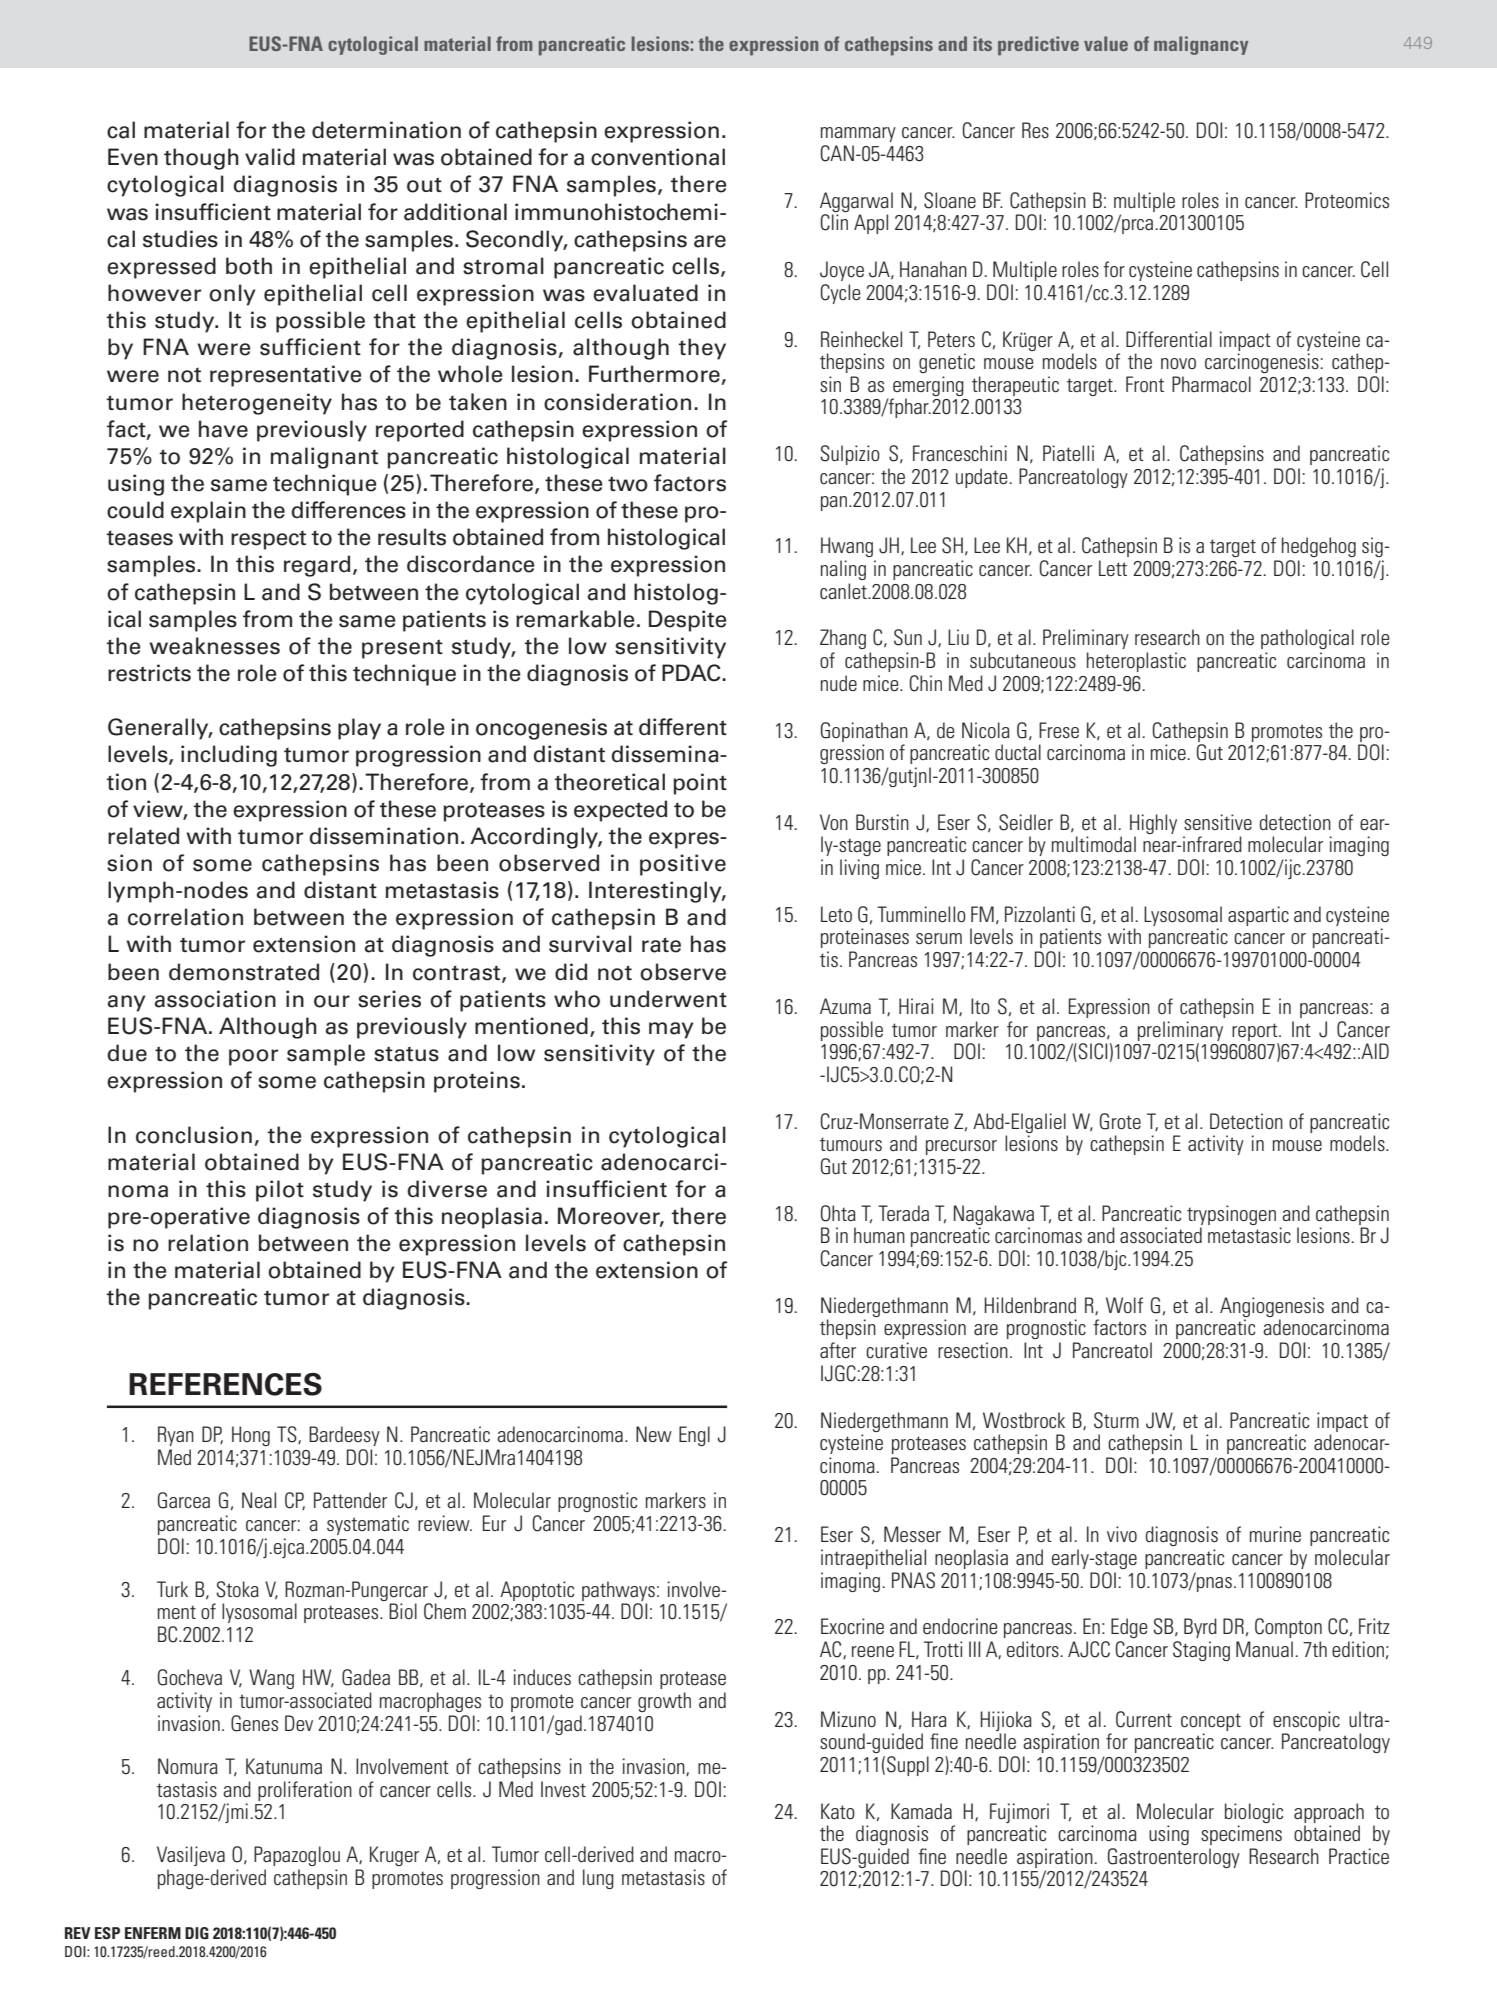  Describe the element at coordinates (270, 157) in the screenshot. I see `valid` at that location.
